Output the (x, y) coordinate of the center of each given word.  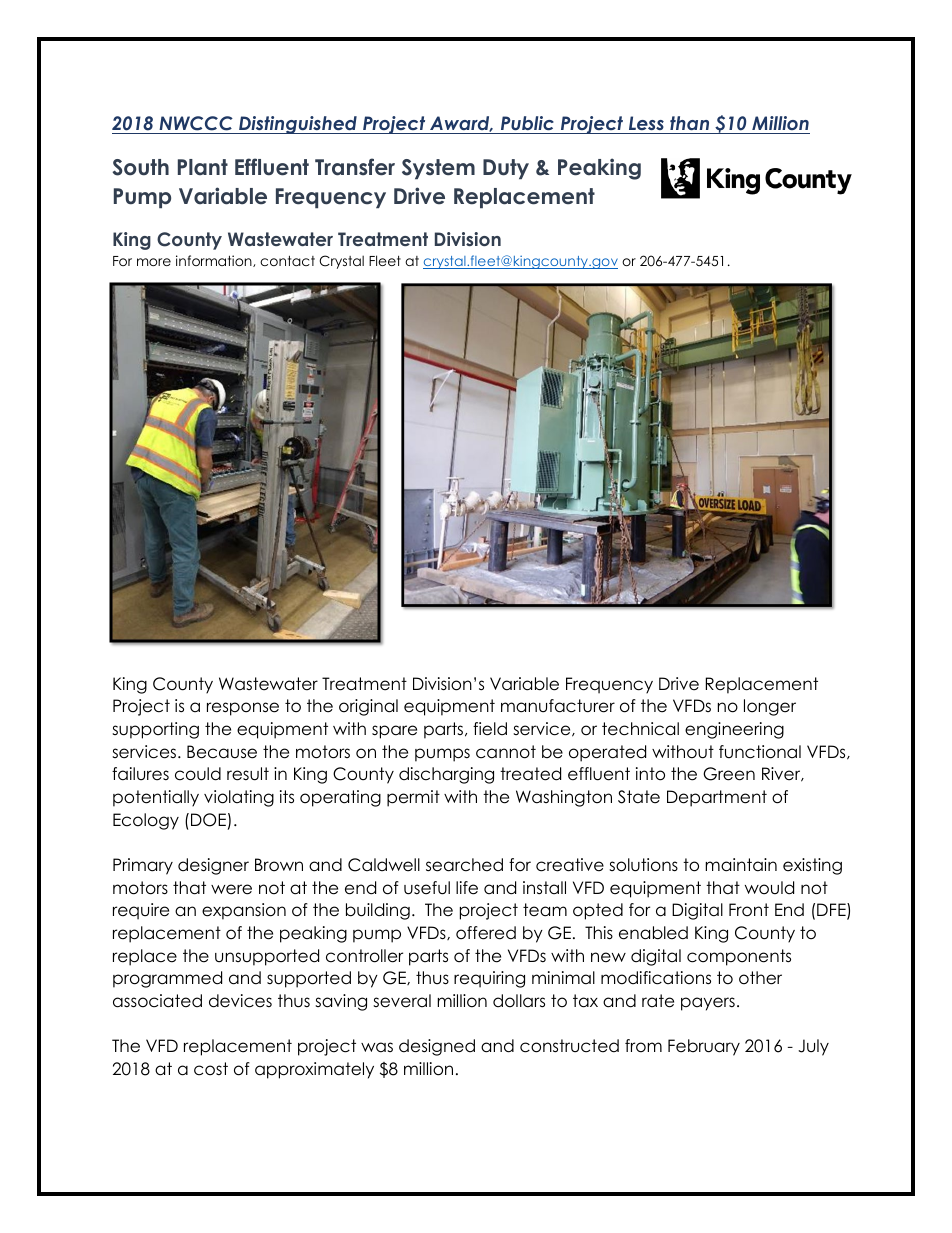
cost (211, 1069)
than (690, 125)
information (215, 261)
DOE (208, 820)
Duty (506, 169)
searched (464, 865)
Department (717, 798)
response (243, 709)
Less (646, 125)
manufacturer (558, 706)
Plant (203, 167)
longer (770, 707)
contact (287, 261)
